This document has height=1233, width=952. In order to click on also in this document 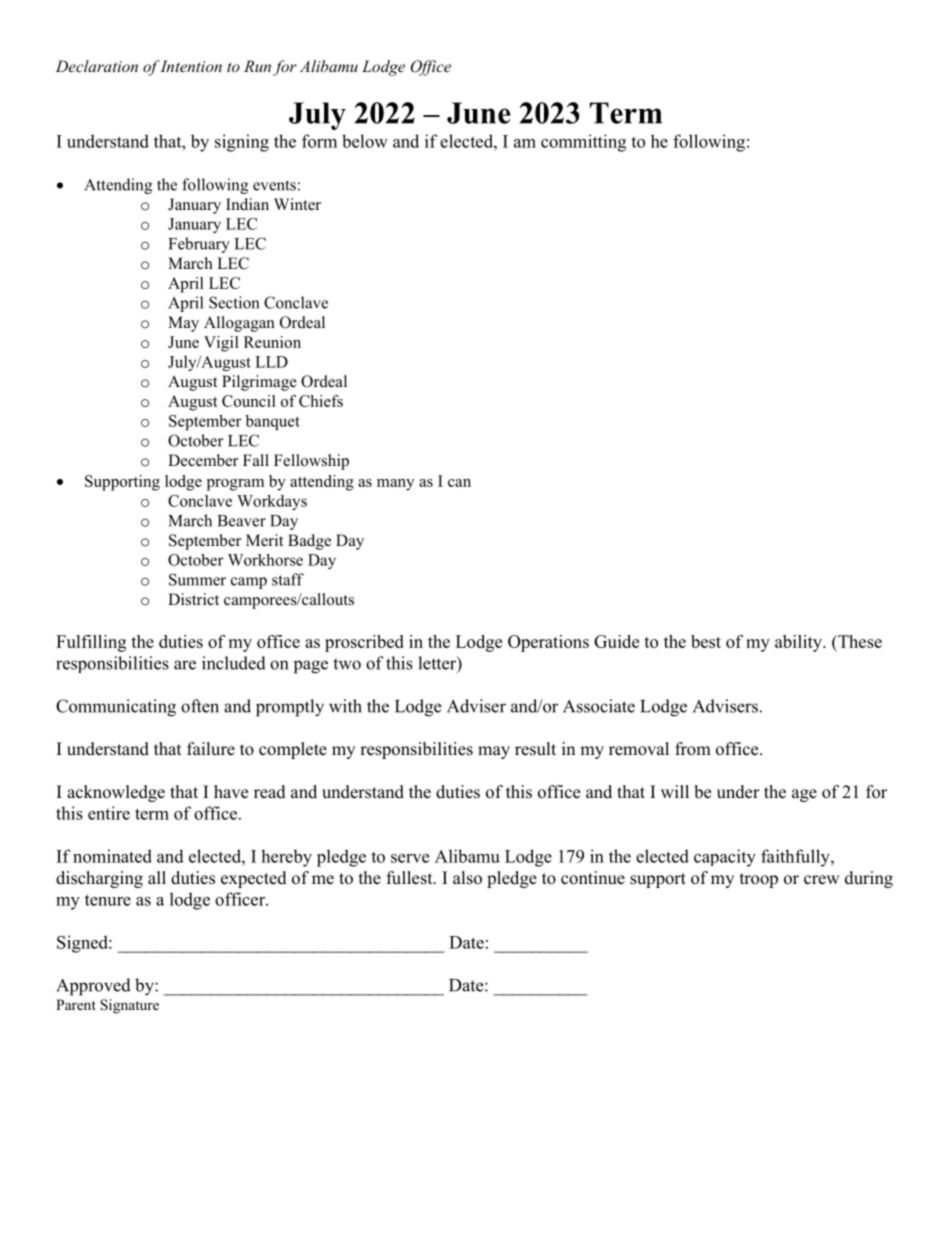, I will do `click(467, 878)`.
